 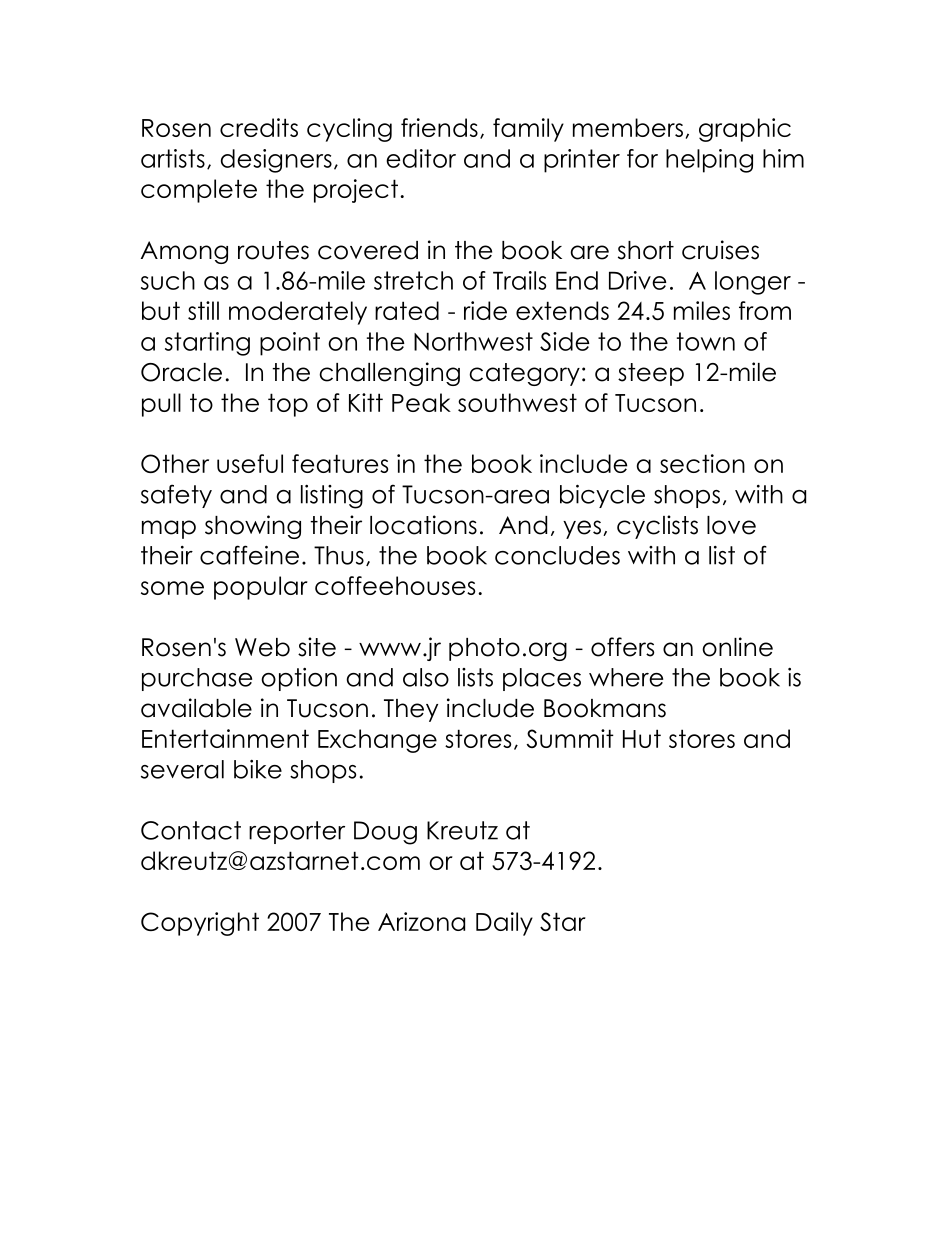 I want to click on popular, so click(x=261, y=588).
